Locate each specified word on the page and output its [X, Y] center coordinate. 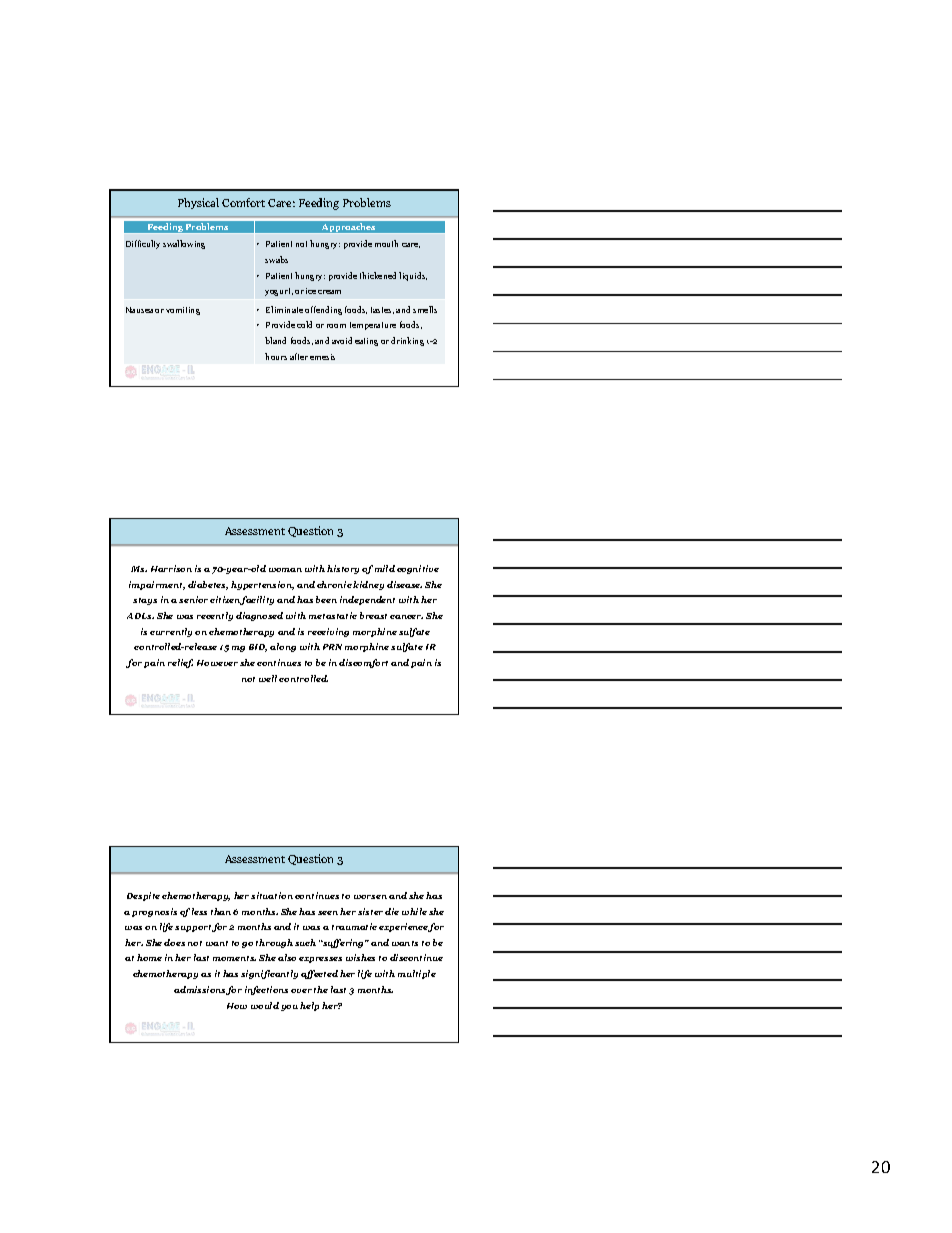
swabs [276, 259]
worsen [370, 897]
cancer [406, 617]
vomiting [183, 311]
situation [272, 895]
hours [276, 356]
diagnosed [259, 616]
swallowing [184, 244]
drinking [407, 341]
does [174, 942]
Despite [143, 896]
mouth [386, 243]
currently [171, 632]
